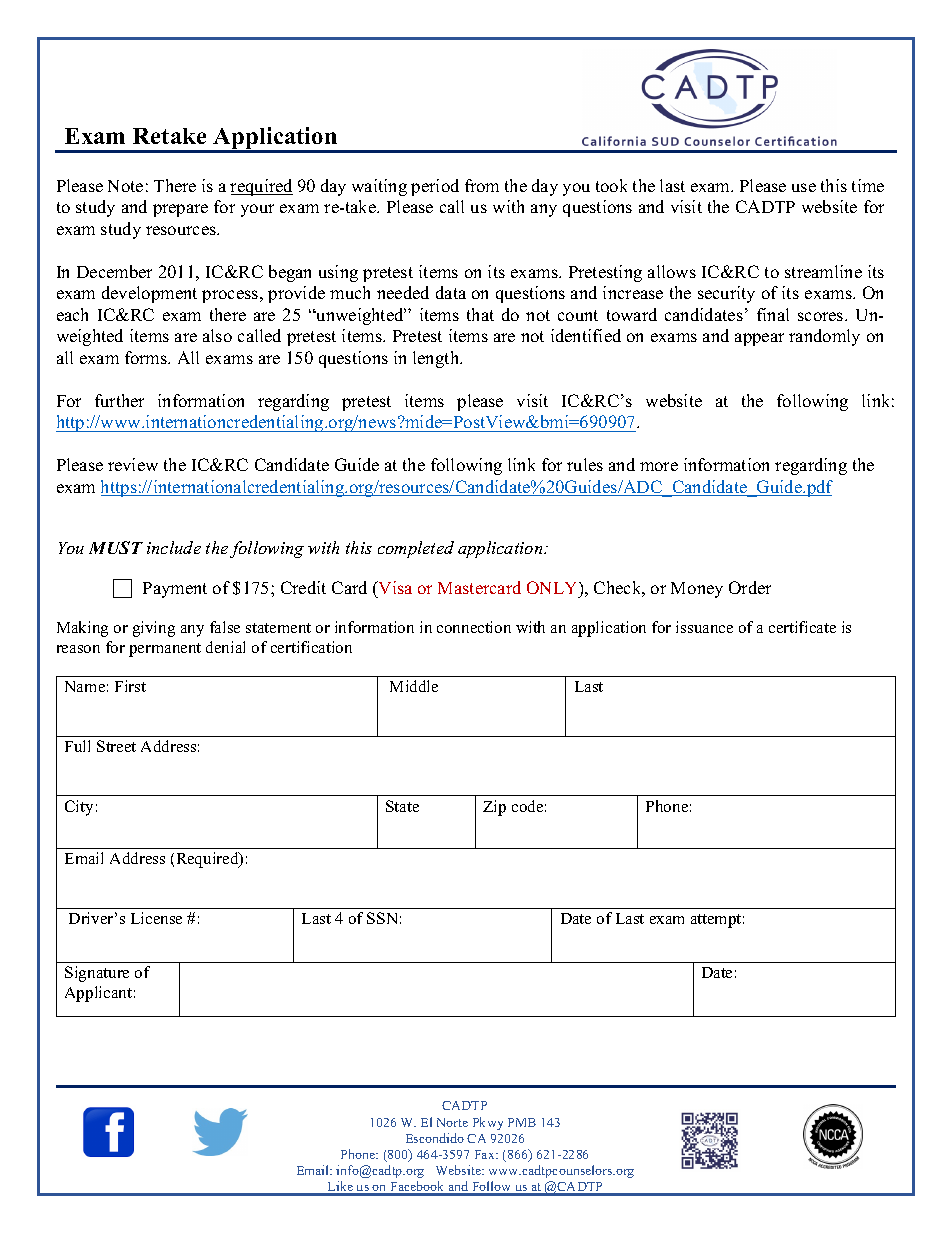 The width and height of the page is (952, 1233). What do you see at coordinates (802, 627) in the page?
I see `certificate` at bounding box center [802, 627].
